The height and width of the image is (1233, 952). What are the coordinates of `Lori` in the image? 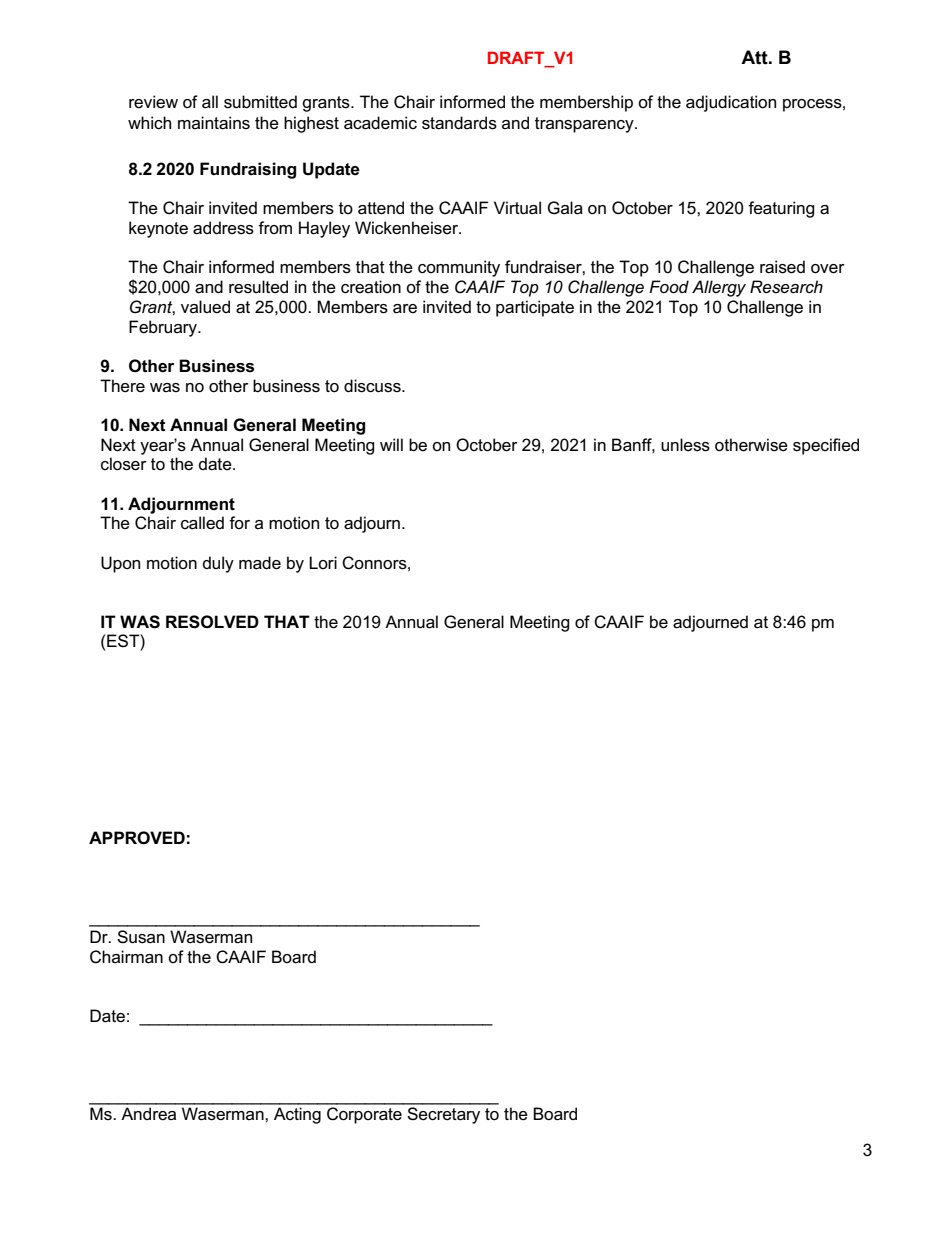 It's located at (323, 562).
